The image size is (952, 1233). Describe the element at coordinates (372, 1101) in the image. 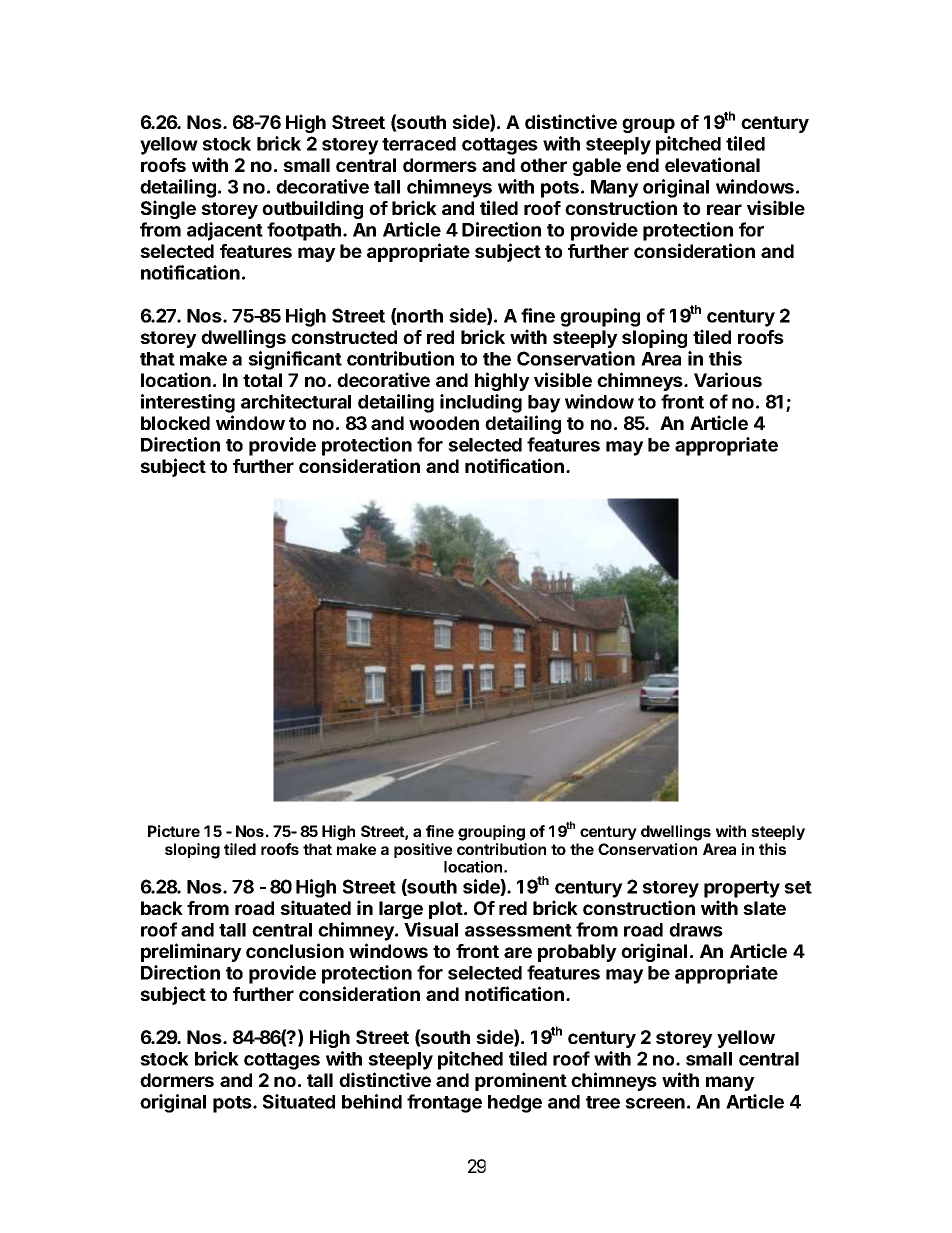

I see `behind` at that location.
